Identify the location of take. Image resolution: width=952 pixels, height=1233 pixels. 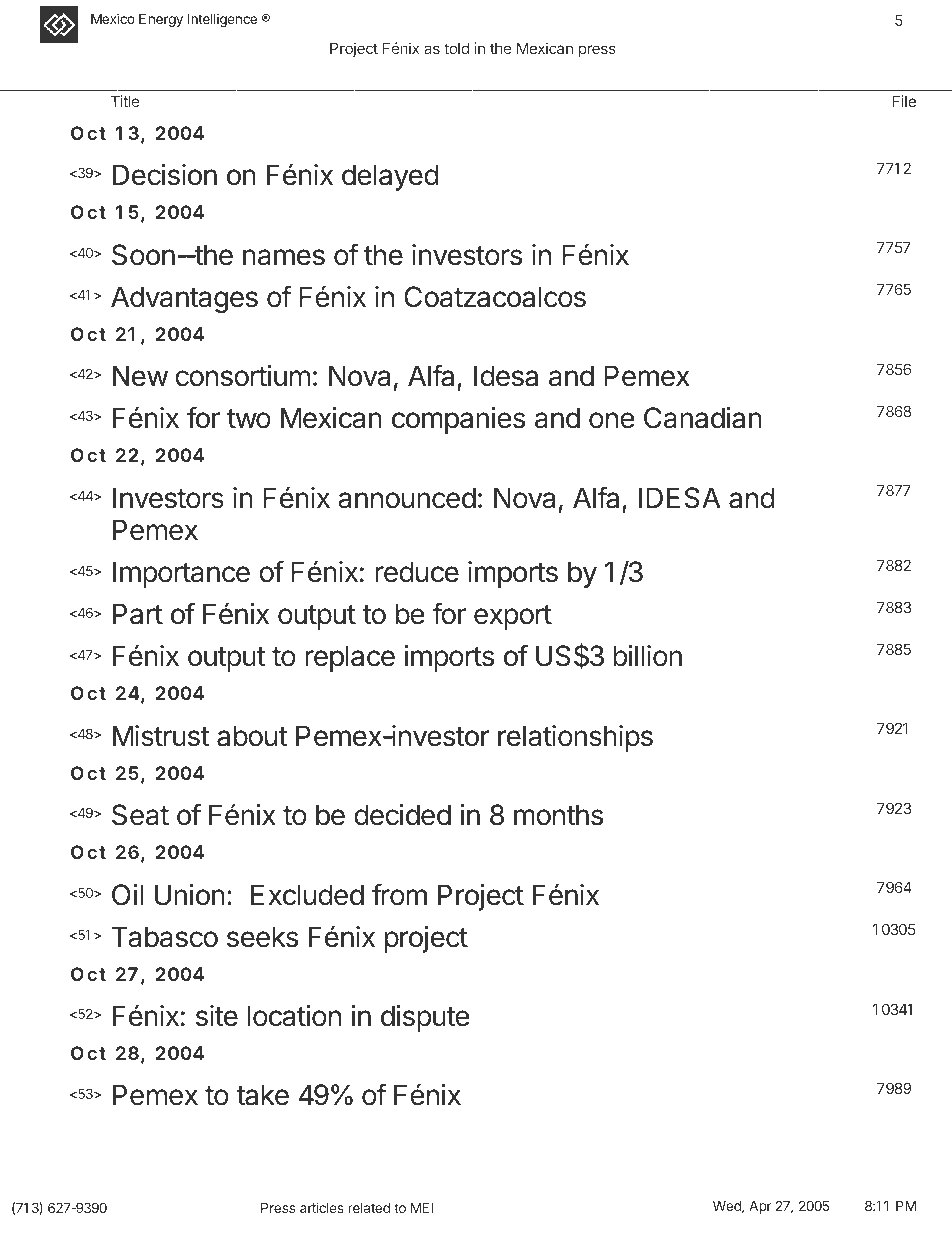
(262, 1095).
